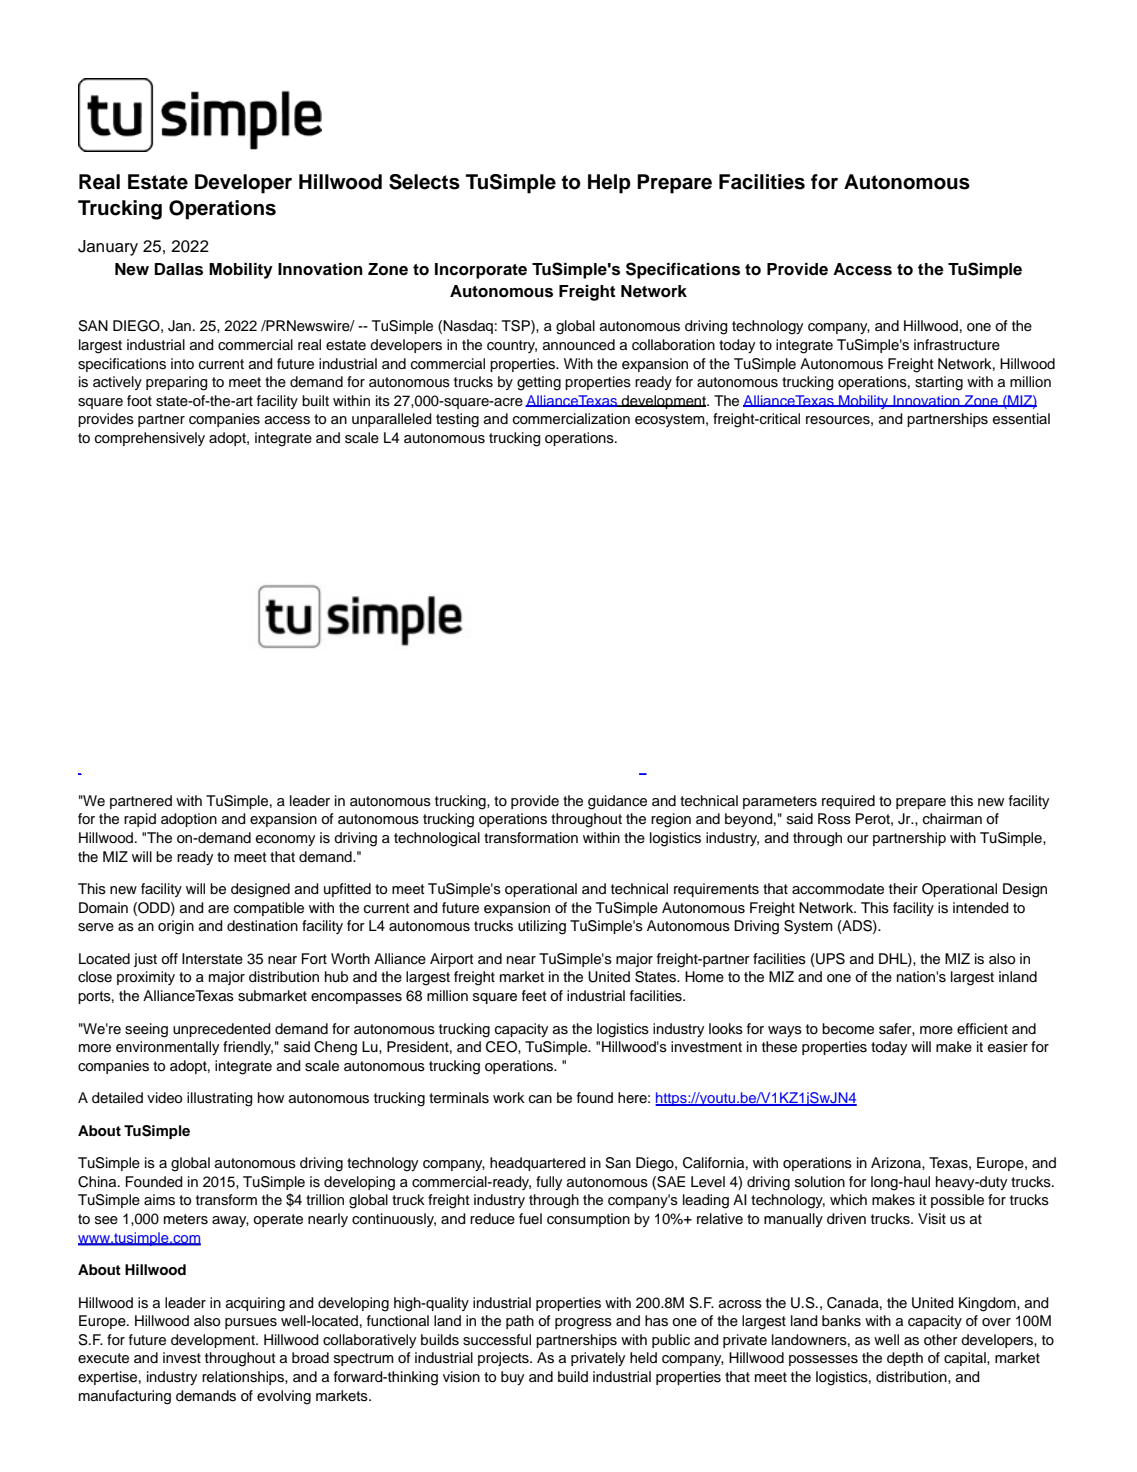 The width and height of the screenshot is (1137, 1472). I want to click on illustrating, so click(220, 1099).
